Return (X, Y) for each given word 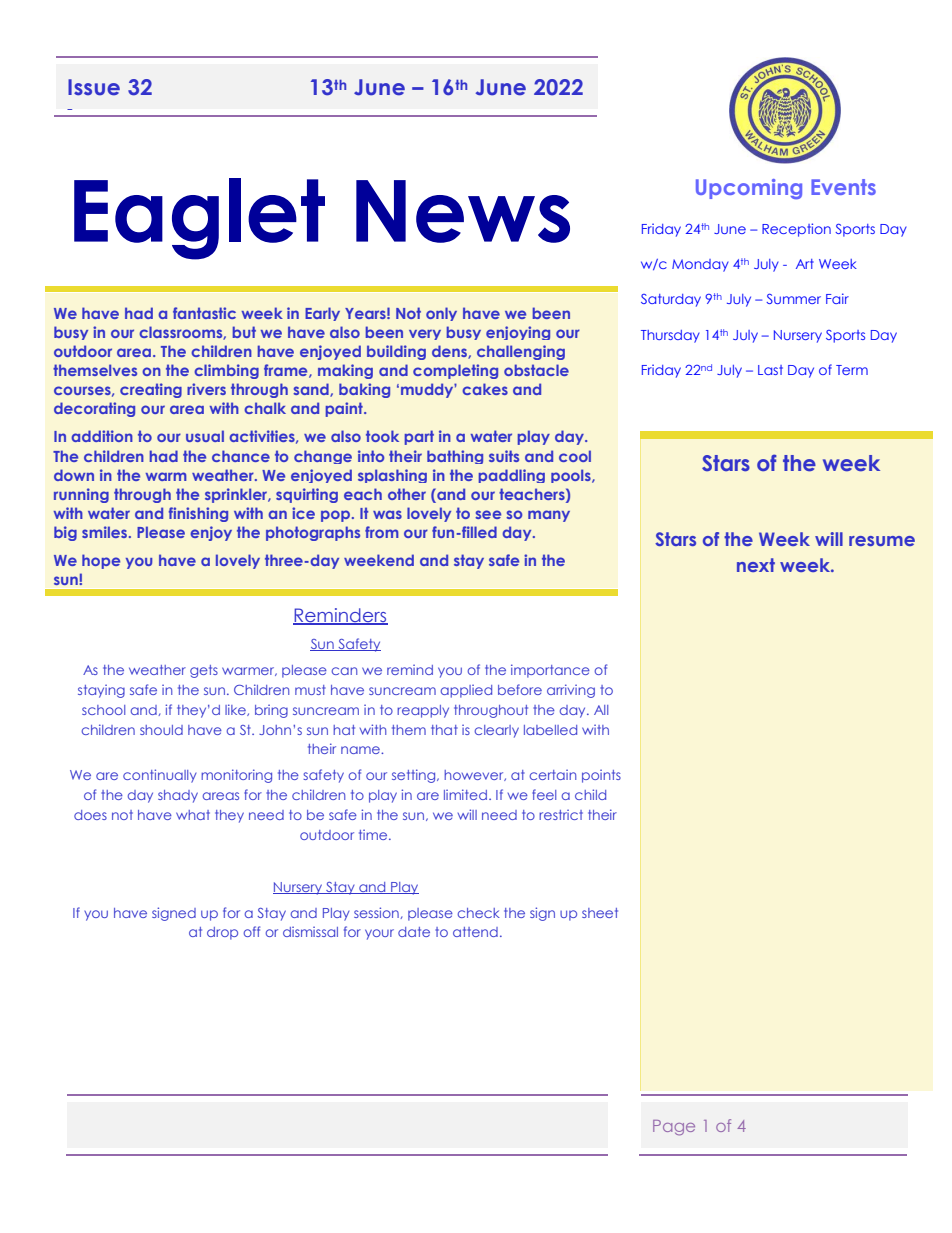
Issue (94, 87)
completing (455, 371)
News (463, 211)
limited (465, 794)
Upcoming (749, 189)
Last (770, 370)
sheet (600, 913)
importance (550, 671)
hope (101, 561)
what (193, 815)
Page (674, 1128)
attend (475, 932)
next (756, 565)
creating (151, 390)
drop (222, 933)
